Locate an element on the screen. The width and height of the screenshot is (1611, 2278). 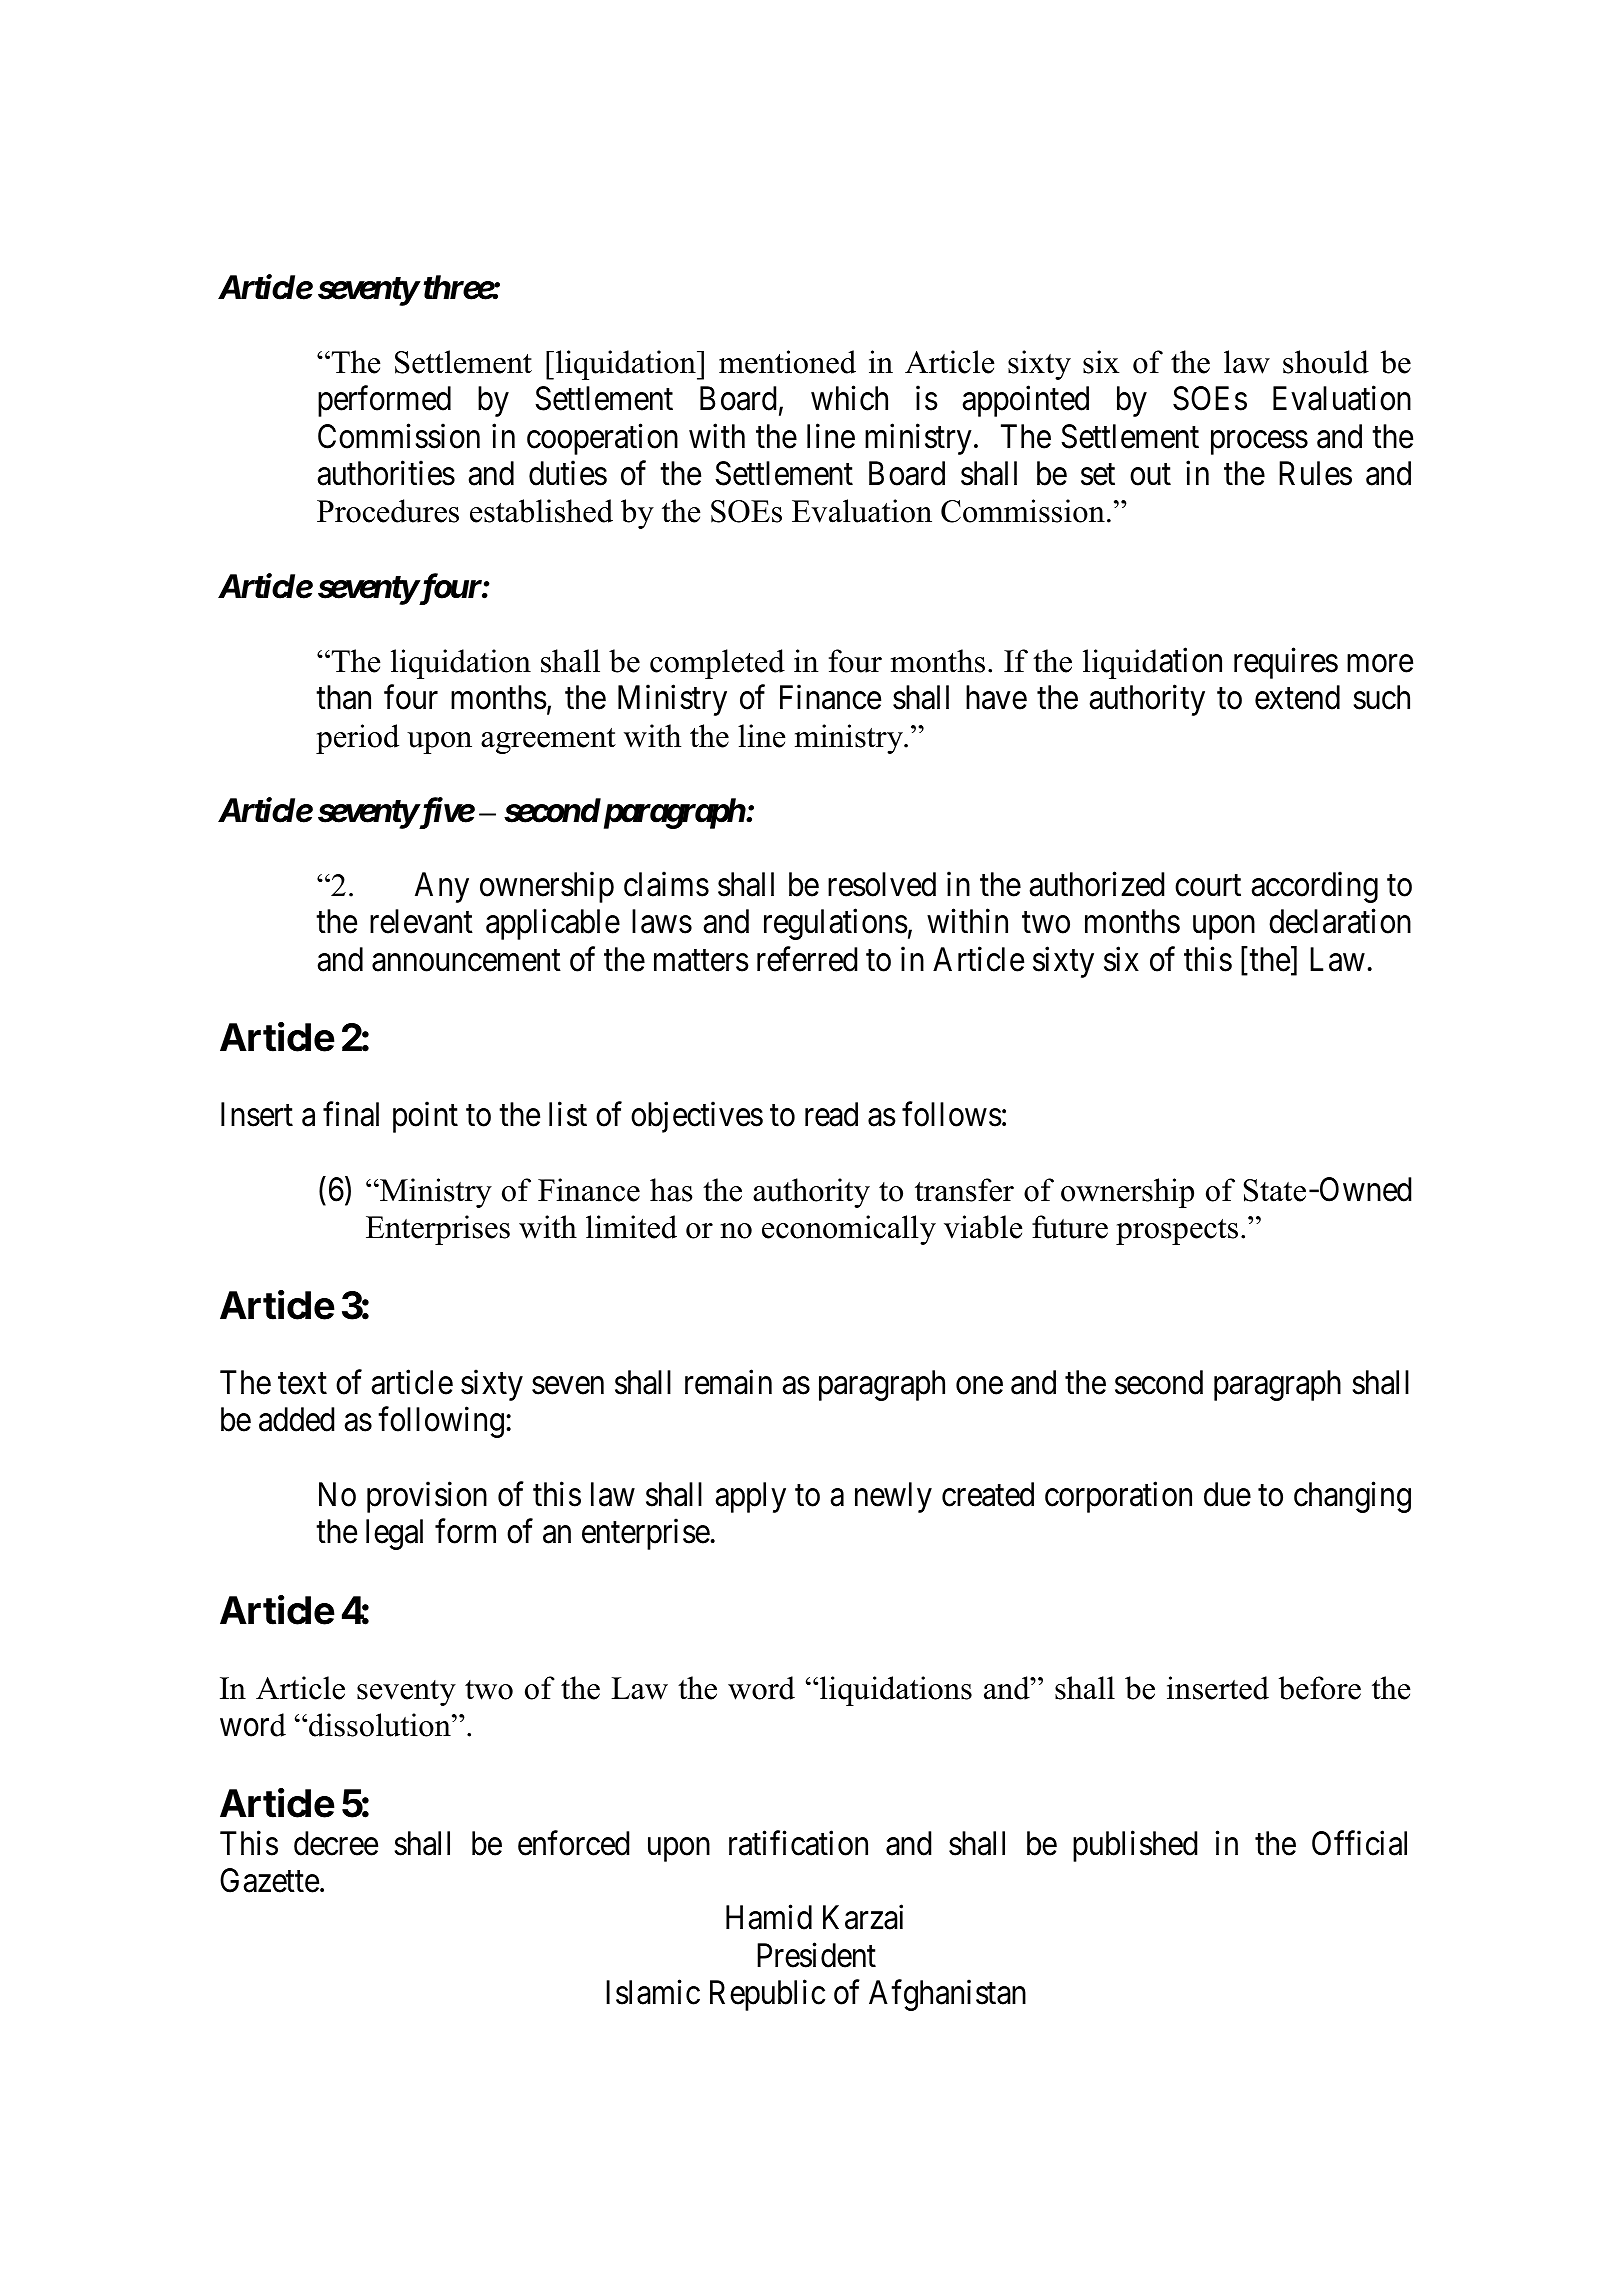
decree is located at coordinates (336, 1843).
